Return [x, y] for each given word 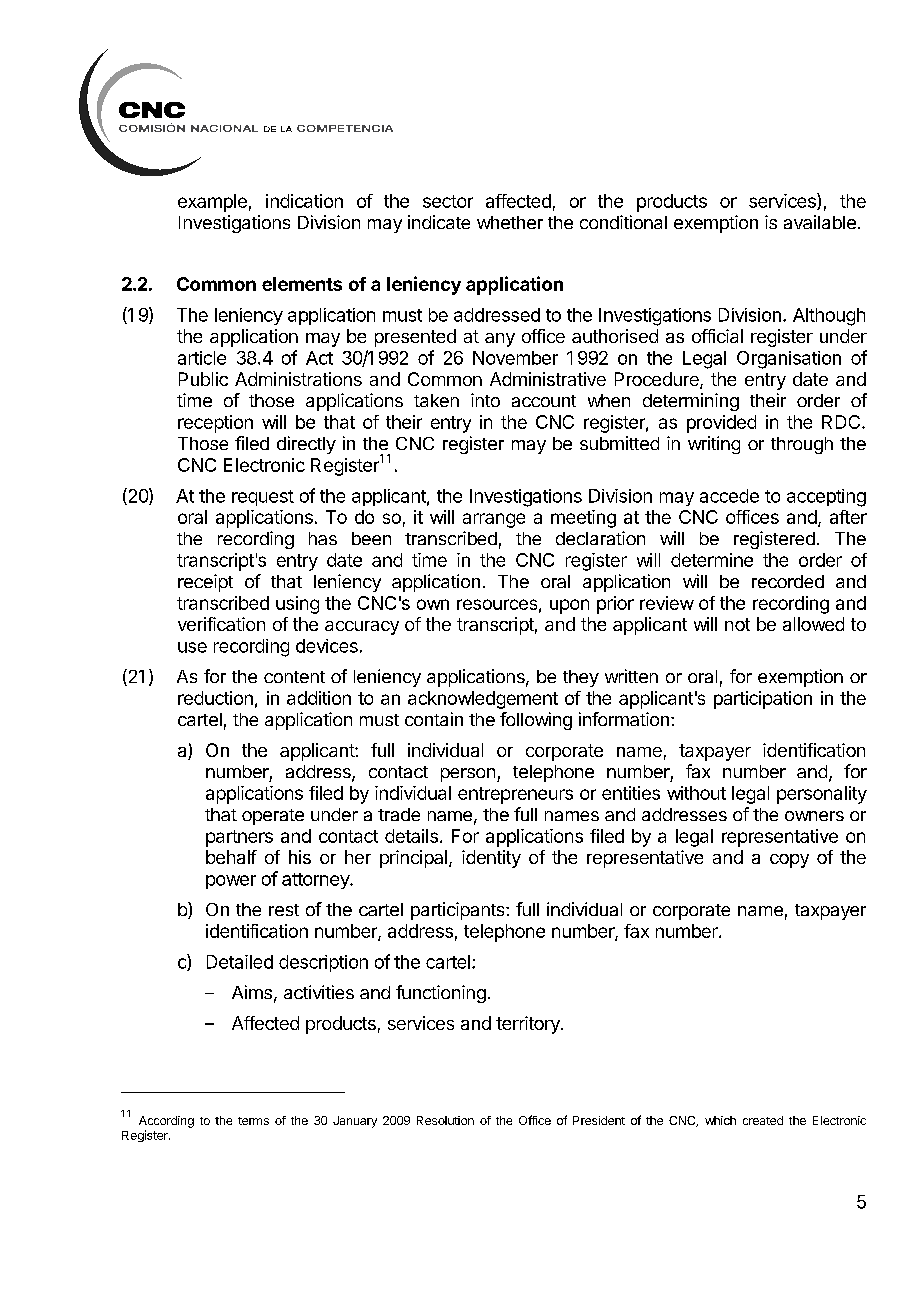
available [820, 222]
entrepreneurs [515, 795]
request [263, 498]
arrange [494, 520]
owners [814, 816]
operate [273, 817]
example [212, 203]
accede [729, 496]
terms [253, 1121]
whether [510, 222]
